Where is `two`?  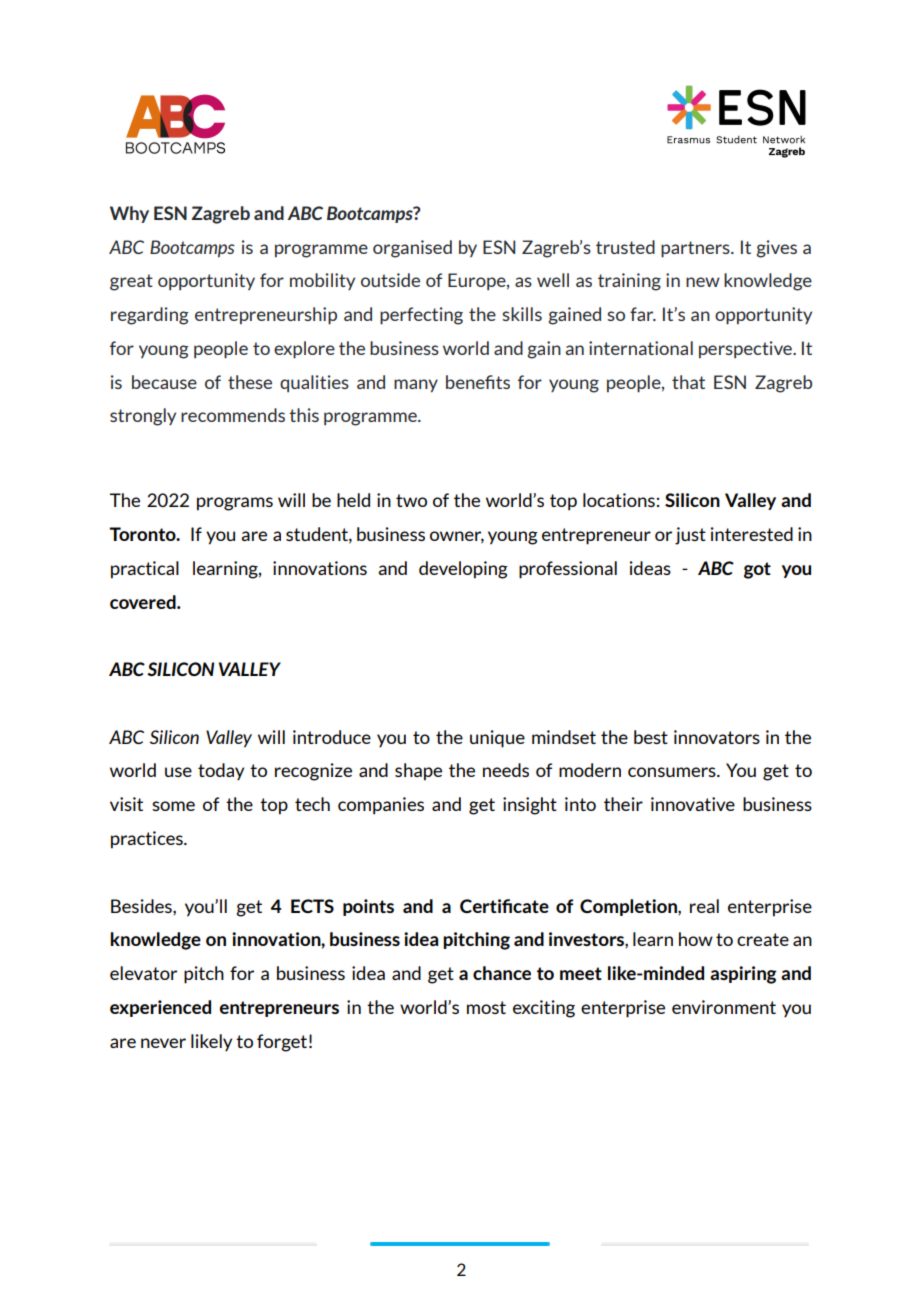 two is located at coordinates (411, 500).
